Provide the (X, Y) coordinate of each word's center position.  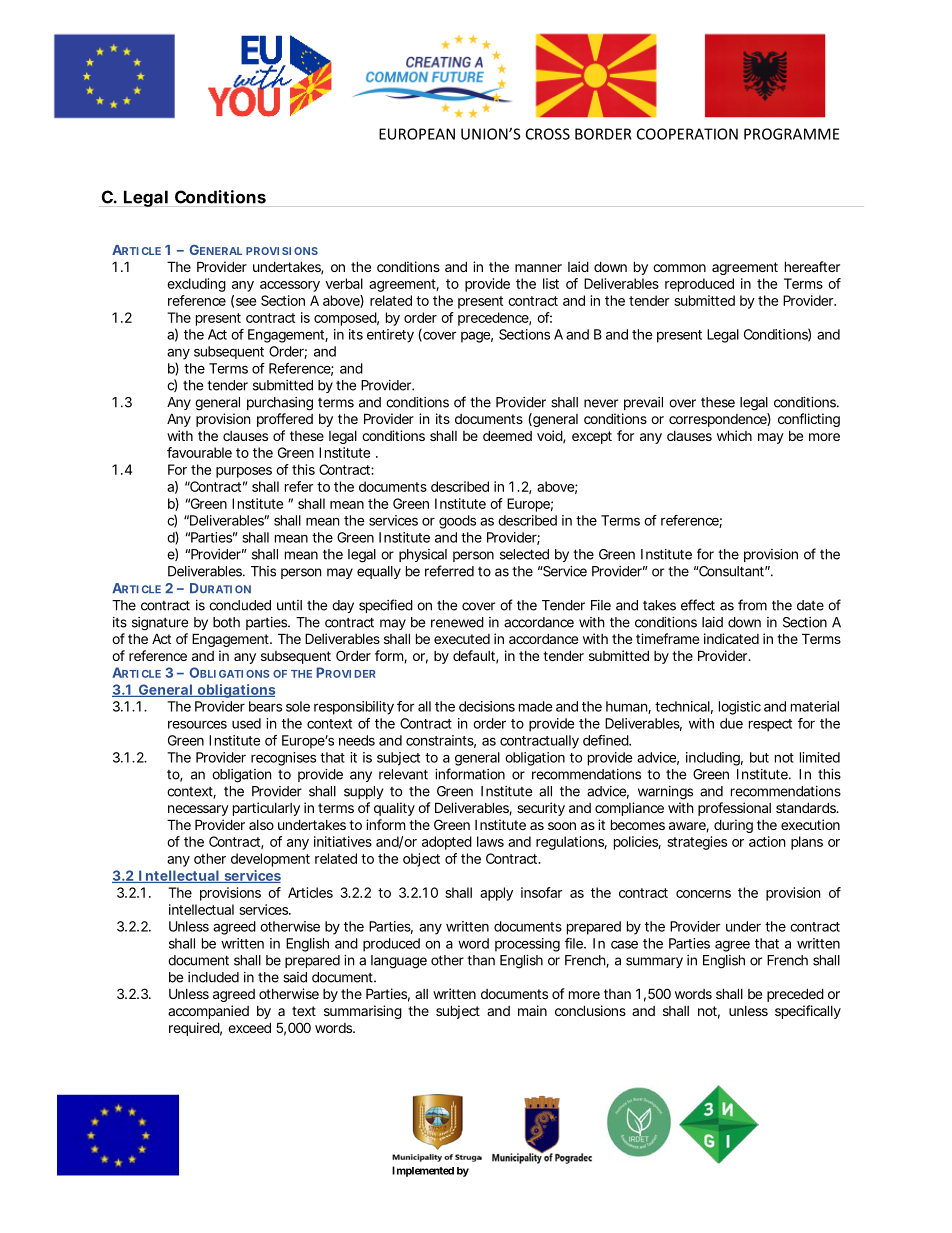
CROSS (548, 134)
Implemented (423, 1171)
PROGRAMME (791, 134)
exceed (249, 1027)
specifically (808, 1012)
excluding (196, 285)
